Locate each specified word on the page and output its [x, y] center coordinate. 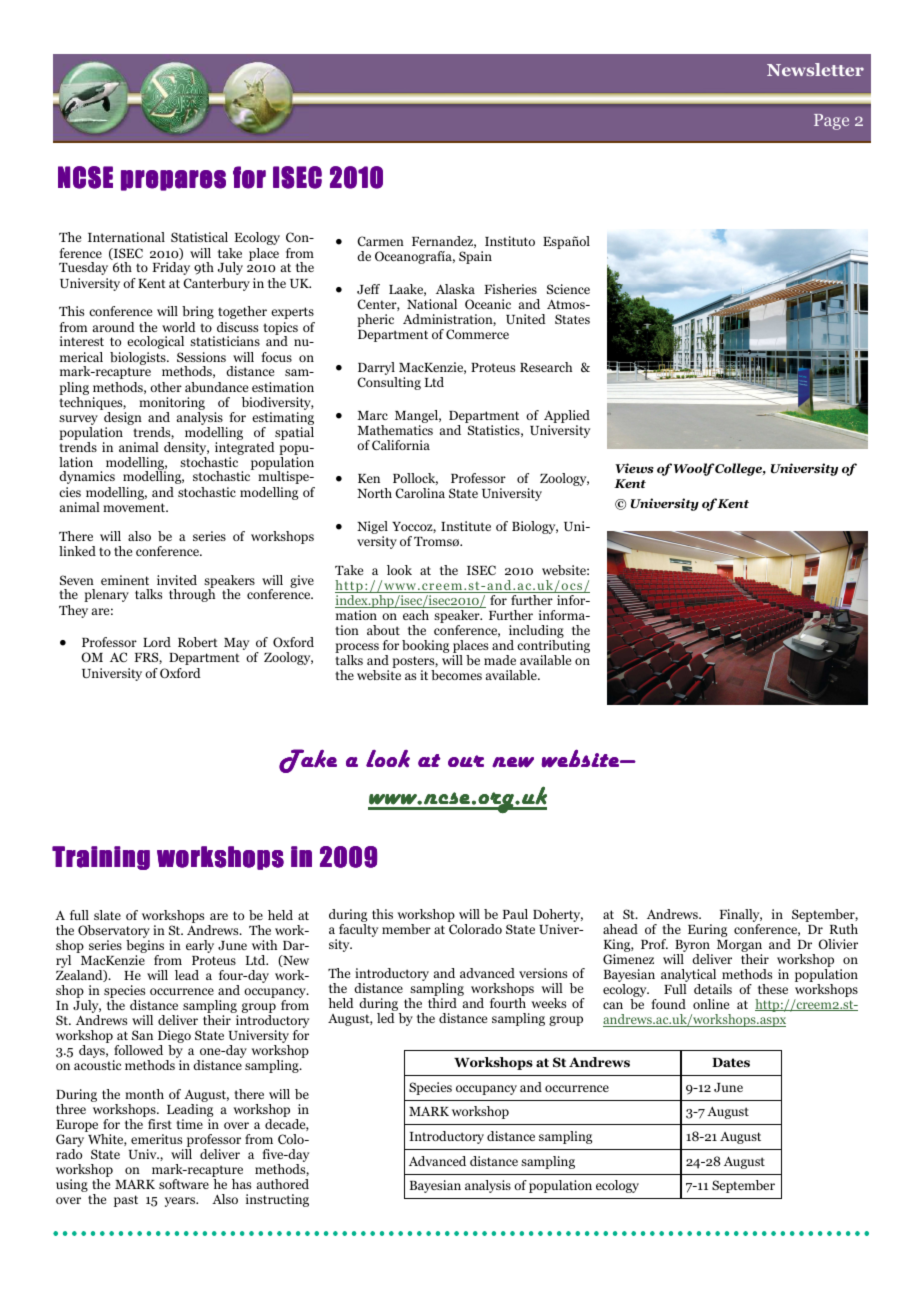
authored [283, 1184]
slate [107, 915]
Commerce [477, 334]
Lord [157, 642]
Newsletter [815, 69]
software [184, 1184]
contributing [553, 648]
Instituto [510, 241]
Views [634, 468]
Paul [515, 914]
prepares [173, 180]
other [166, 387]
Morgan [739, 947]
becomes [456, 675]
